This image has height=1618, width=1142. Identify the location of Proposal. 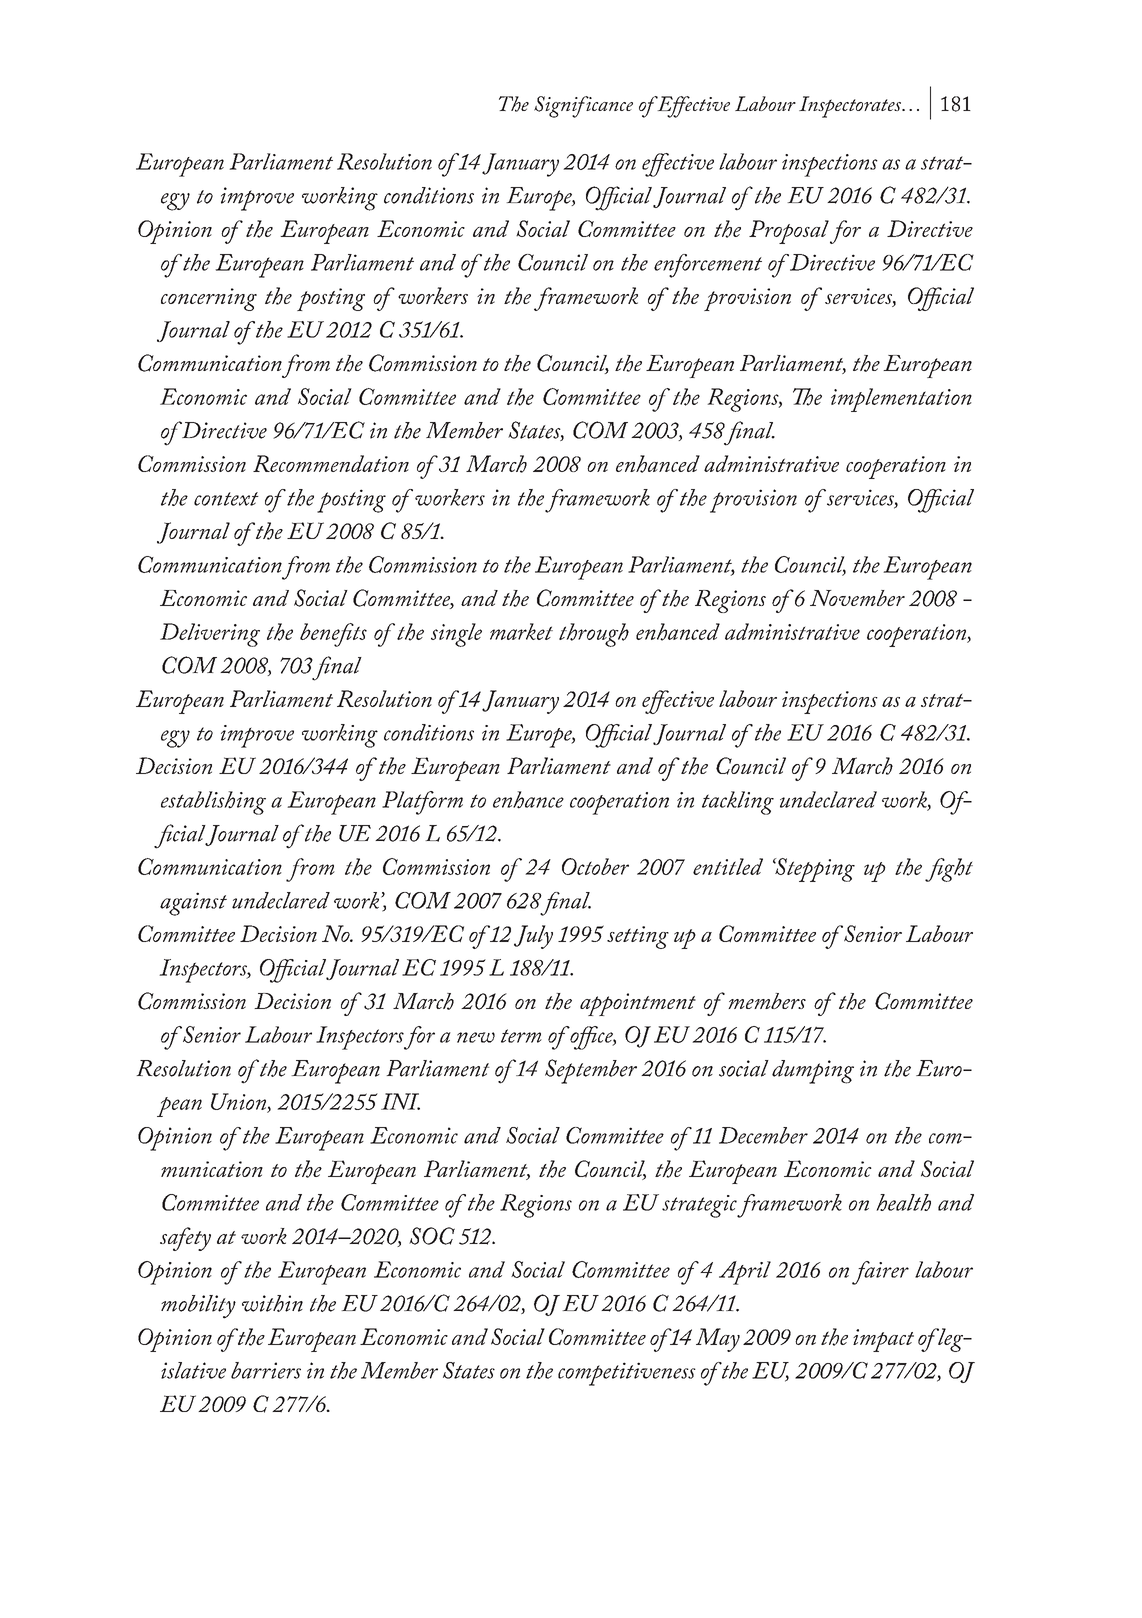
(789, 232).
